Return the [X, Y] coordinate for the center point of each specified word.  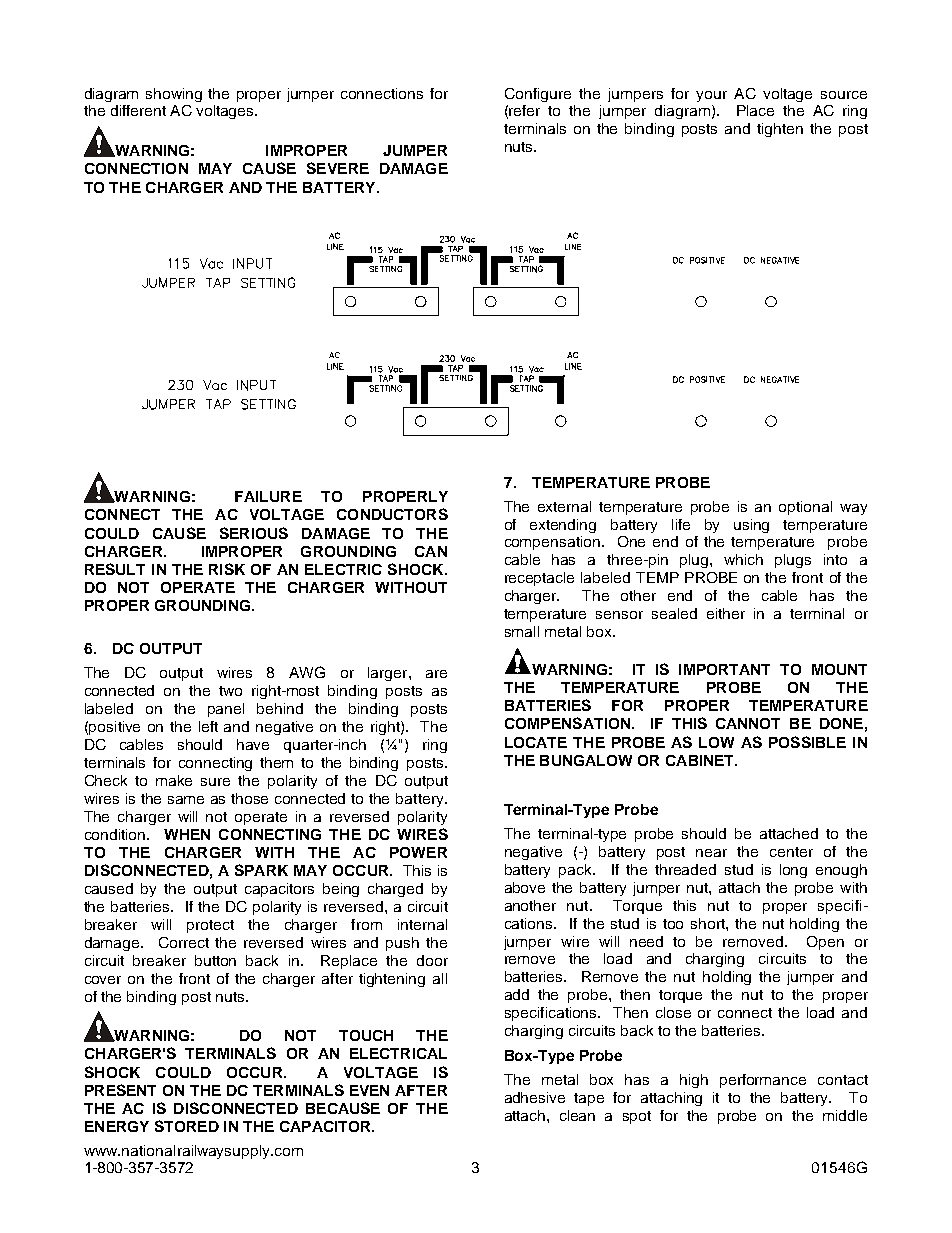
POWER [418, 852]
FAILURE [268, 496]
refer [524, 110]
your [711, 96]
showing [174, 95]
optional [805, 508]
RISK [227, 569]
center [791, 852]
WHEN [187, 834]
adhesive [535, 1097]
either [726, 613]
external [564, 506]
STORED [187, 1126]
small [522, 631]
